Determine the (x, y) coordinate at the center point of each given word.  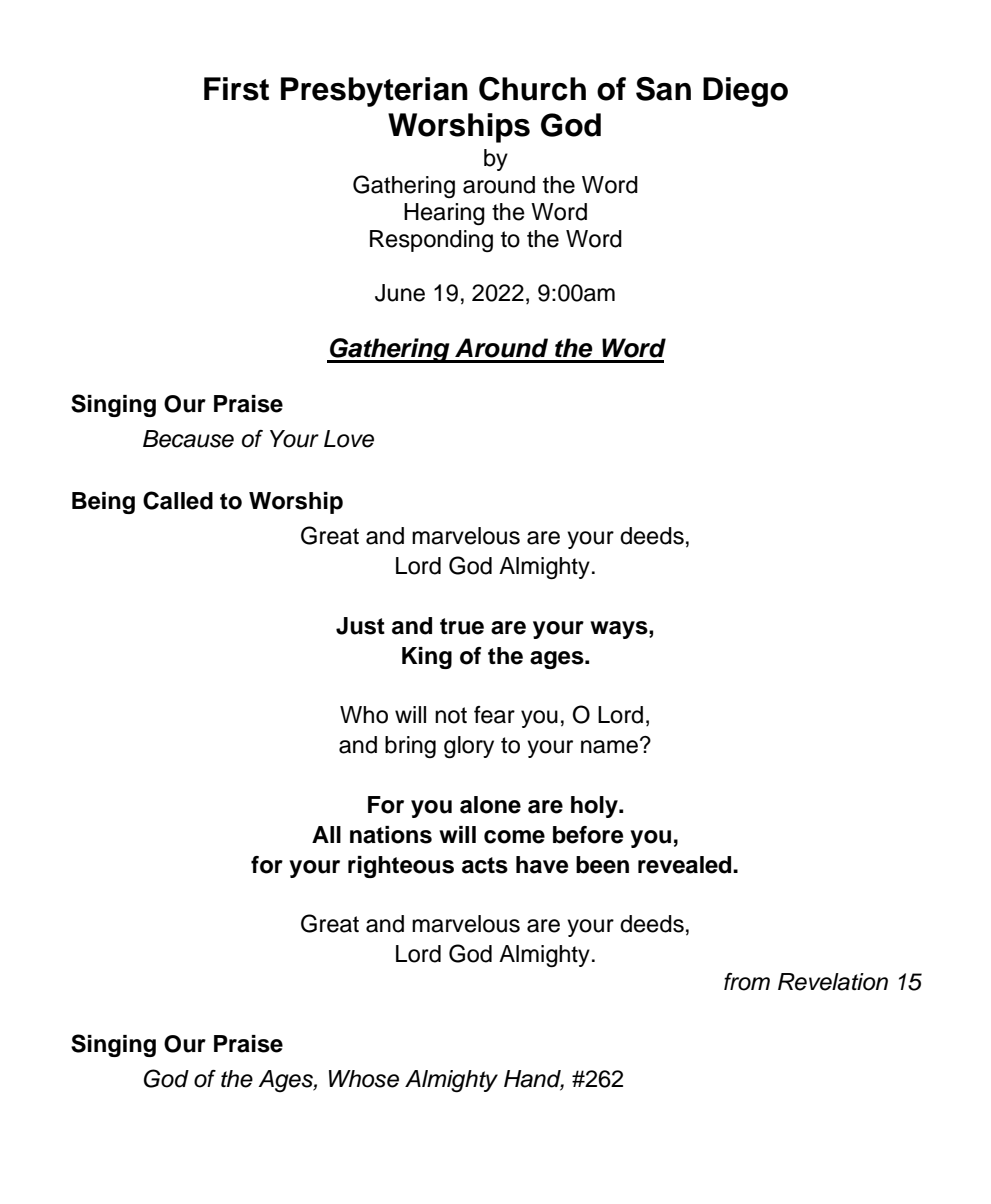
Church (532, 89)
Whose (364, 1079)
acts (485, 865)
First (236, 89)
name (609, 747)
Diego (745, 92)
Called (178, 500)
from (747, 982)
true (462, 626)
